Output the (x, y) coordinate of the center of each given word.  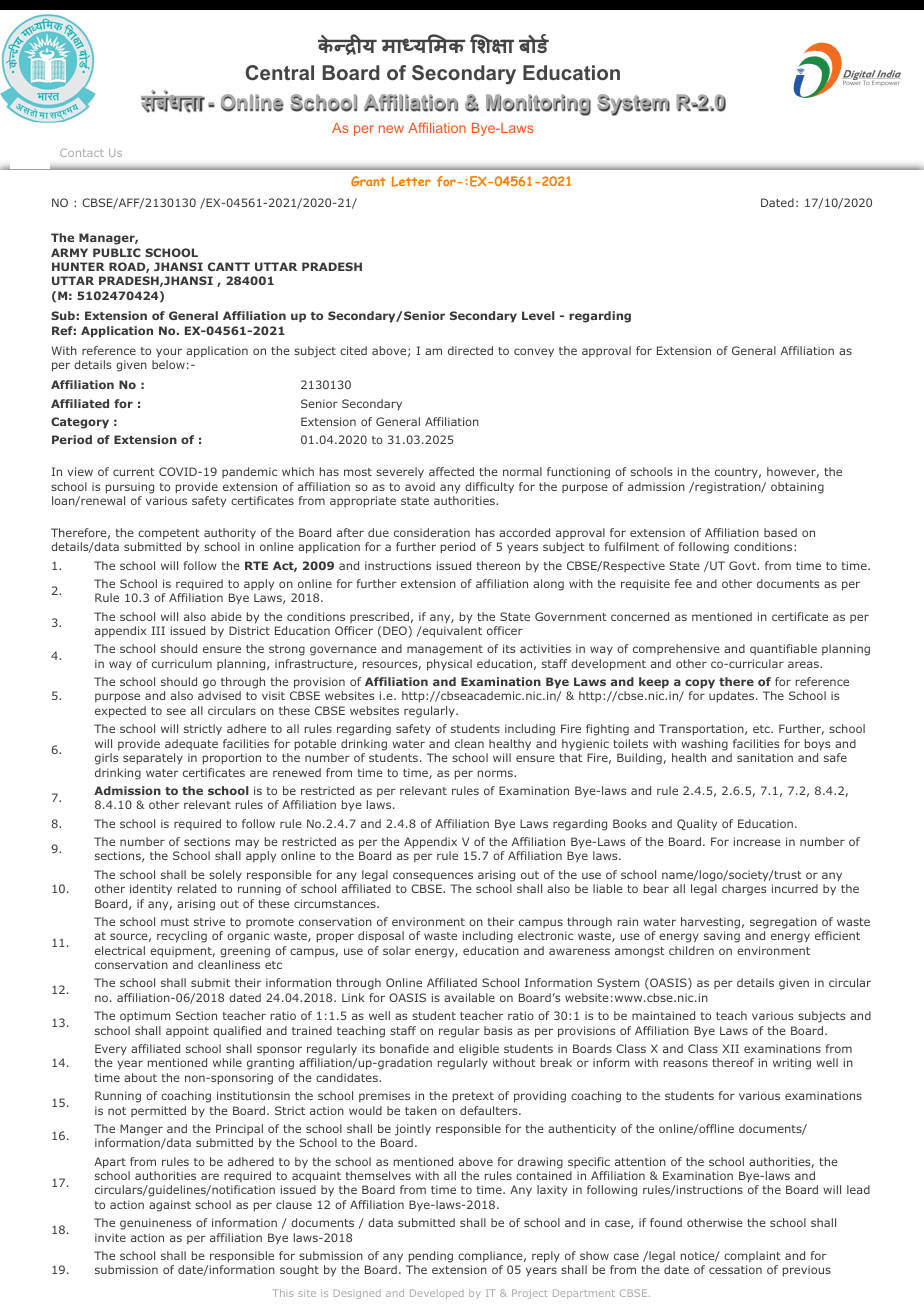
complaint (752, 1256)
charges (744, 890)
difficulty (489, 487)
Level (538, 315)
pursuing (130, 488)
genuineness (155, 1224)
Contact (82, 153)
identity (151, 889)
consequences (433, 877)
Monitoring (538, 105)
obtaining (797, 488)
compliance (490, 1256)
